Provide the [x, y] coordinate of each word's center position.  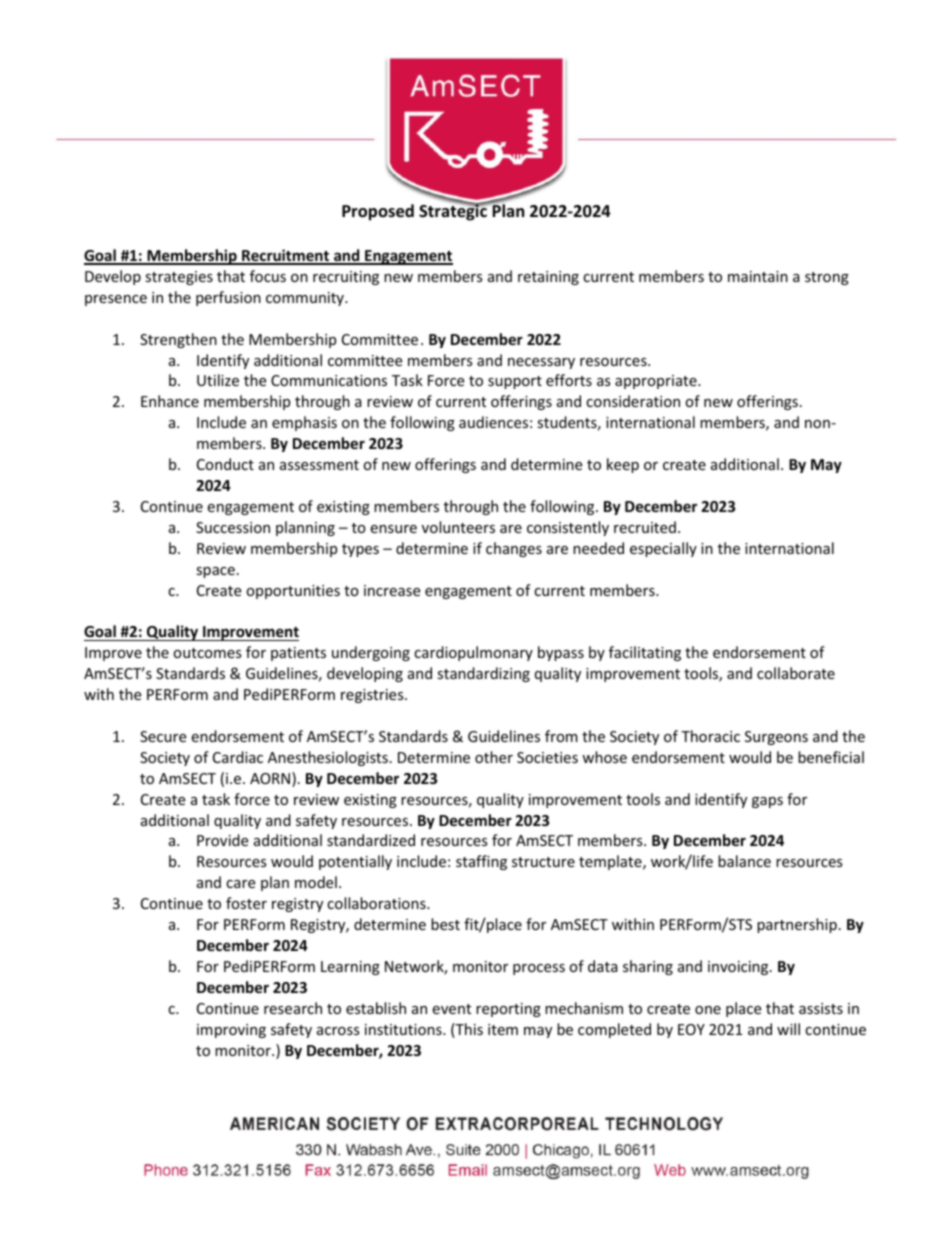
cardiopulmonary [473, 653]
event [451, 1009]
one [708, 1010]
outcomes [207, 653]
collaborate [796, 673]
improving [231, 1031]
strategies [179, 278]
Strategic [454, 212]
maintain [758, 276]
